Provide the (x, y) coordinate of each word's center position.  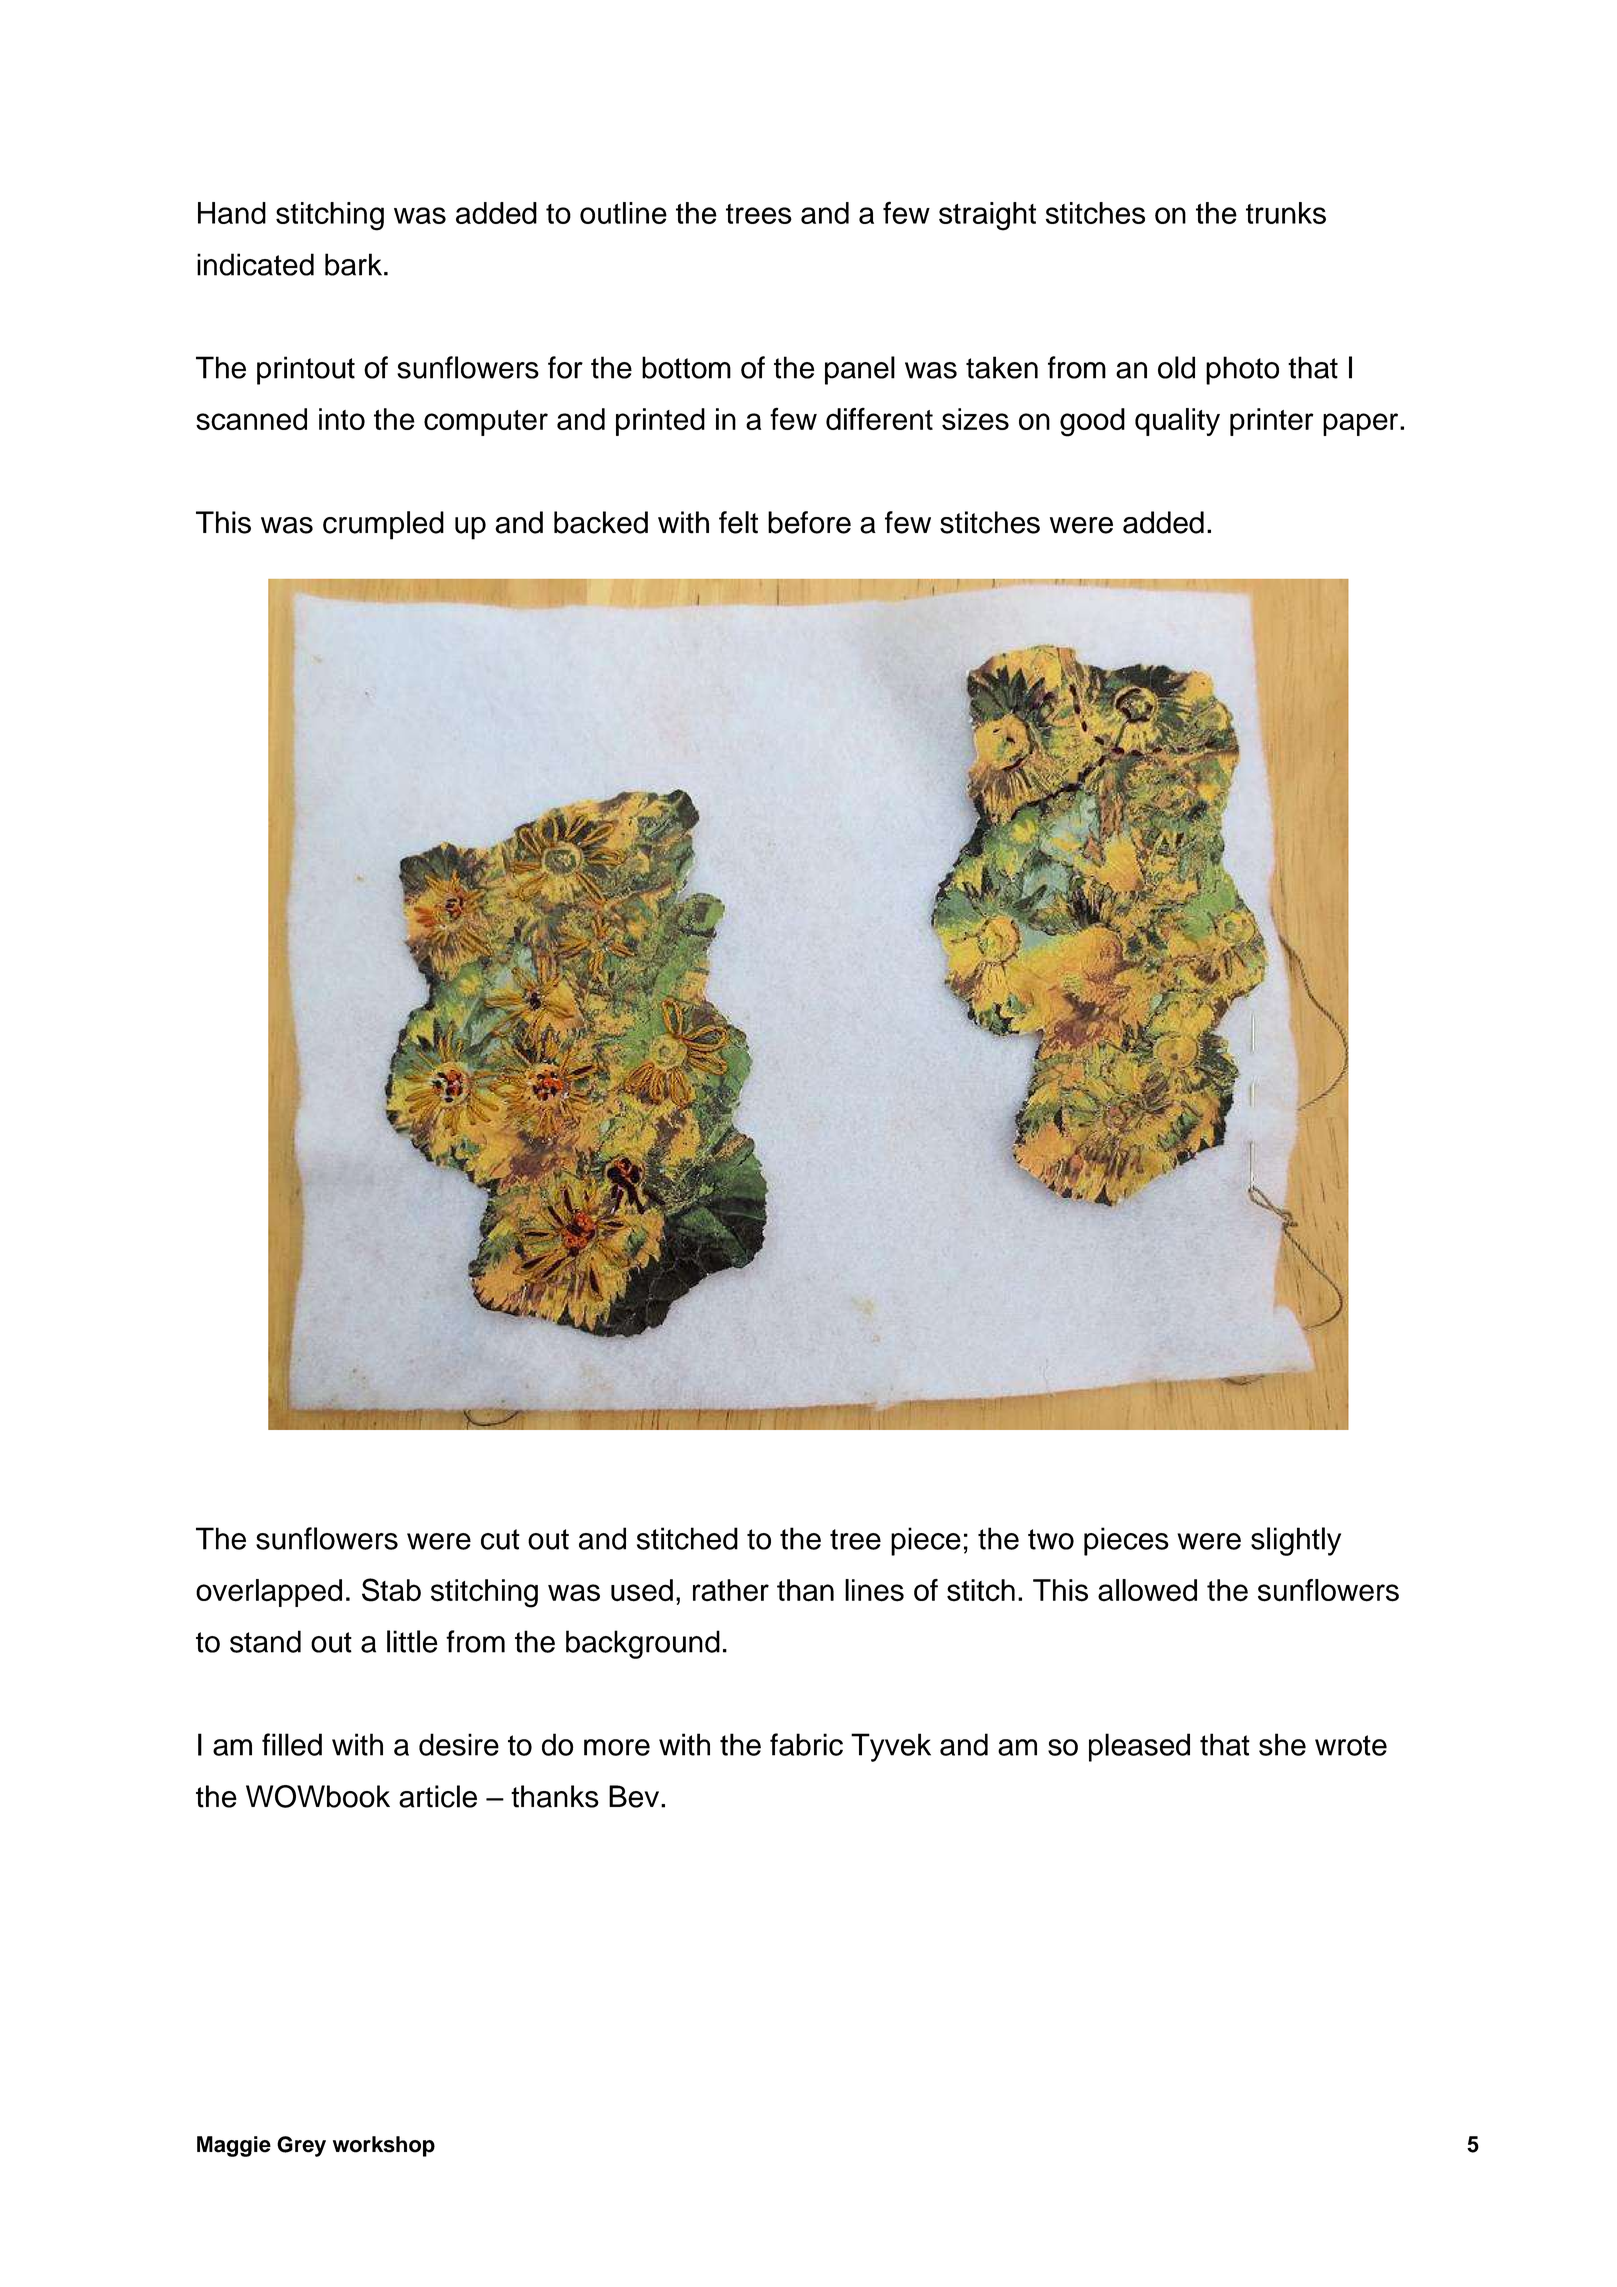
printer (1272, 422)
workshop (384, 2146)
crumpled (383, 525)
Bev (635, 1796)
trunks (1286, 213)
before (809, 522)
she (1282, 1744)
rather (731, 1590)
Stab (391, 1590)
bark (353, 264)
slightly (1296, 1541)
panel (860, 370)
